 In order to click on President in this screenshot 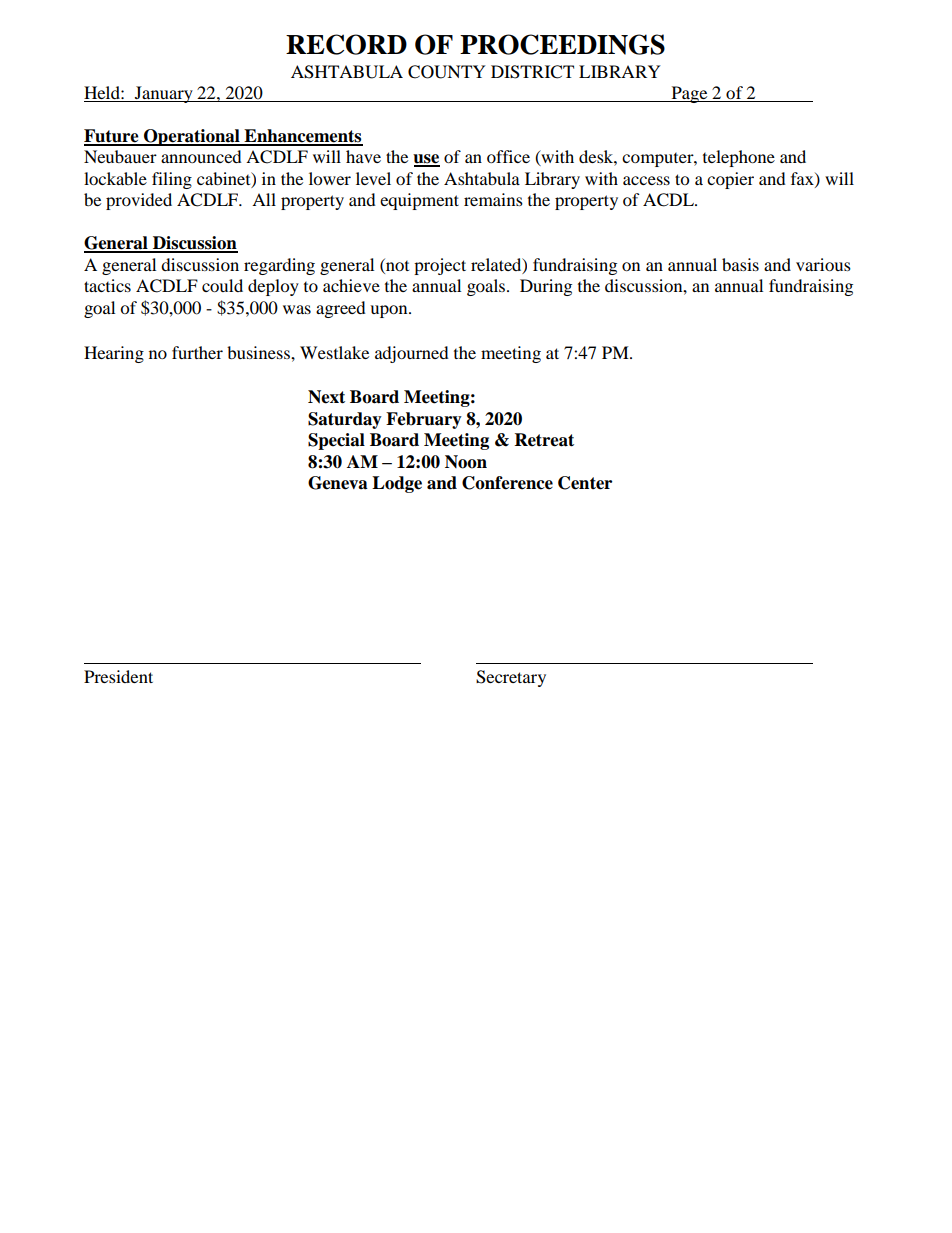, I will do `click(118, 676)`.
